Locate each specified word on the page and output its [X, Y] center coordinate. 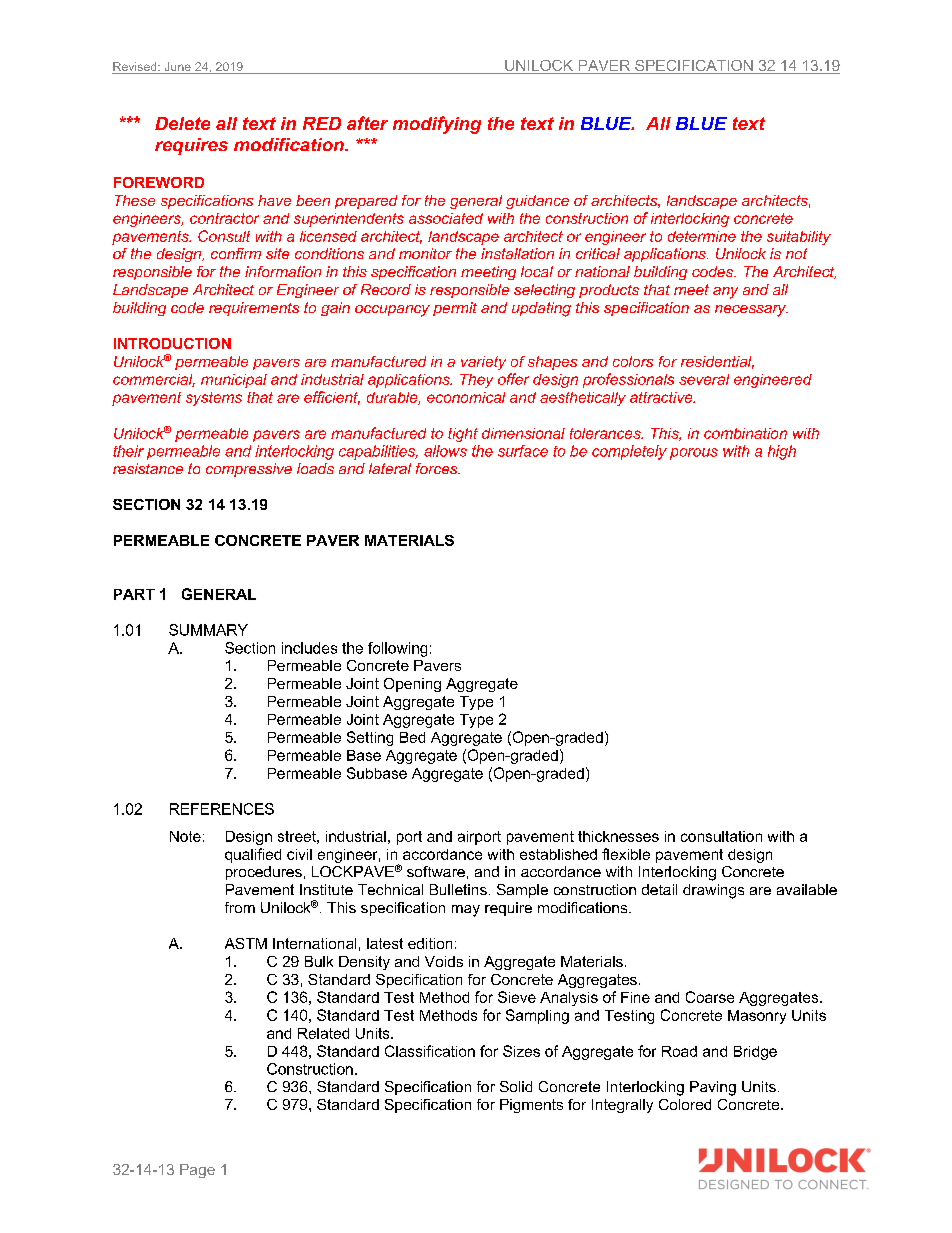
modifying [437, 125]
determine [702, 236]
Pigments [531, 1106]
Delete [182, 123]
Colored [685, 1104]
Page [197, 1171]
